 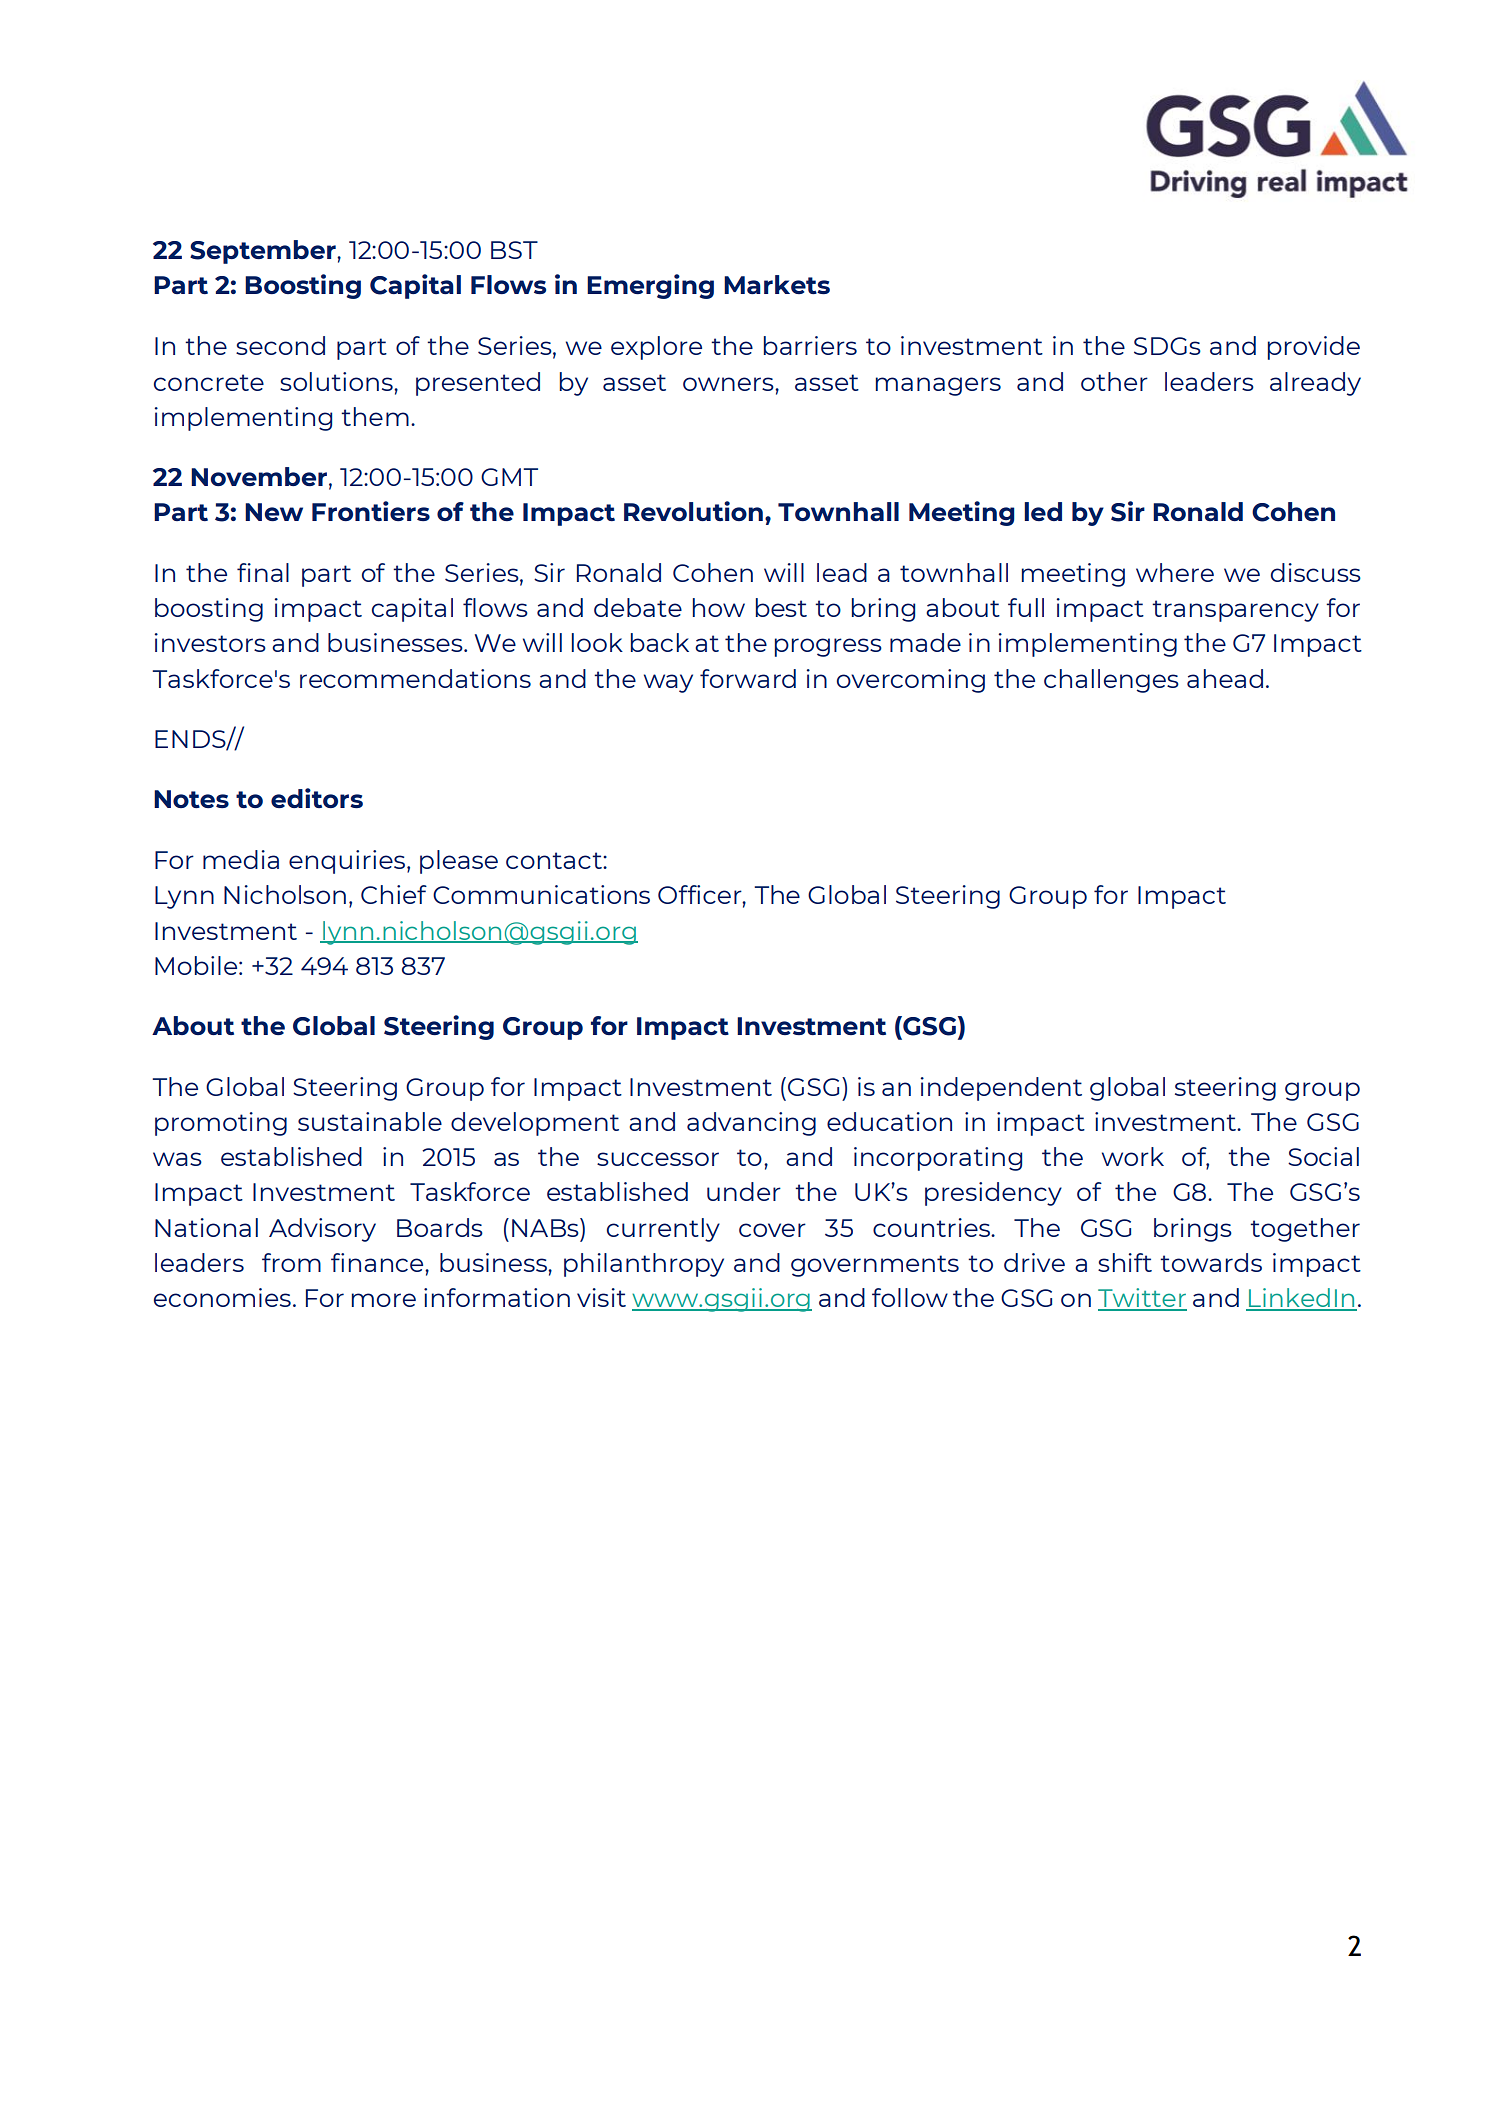 What do you see at coordinates (1001, 1089) in the screenshot?
I see `independent` at bounding box center [1001, 1089].
